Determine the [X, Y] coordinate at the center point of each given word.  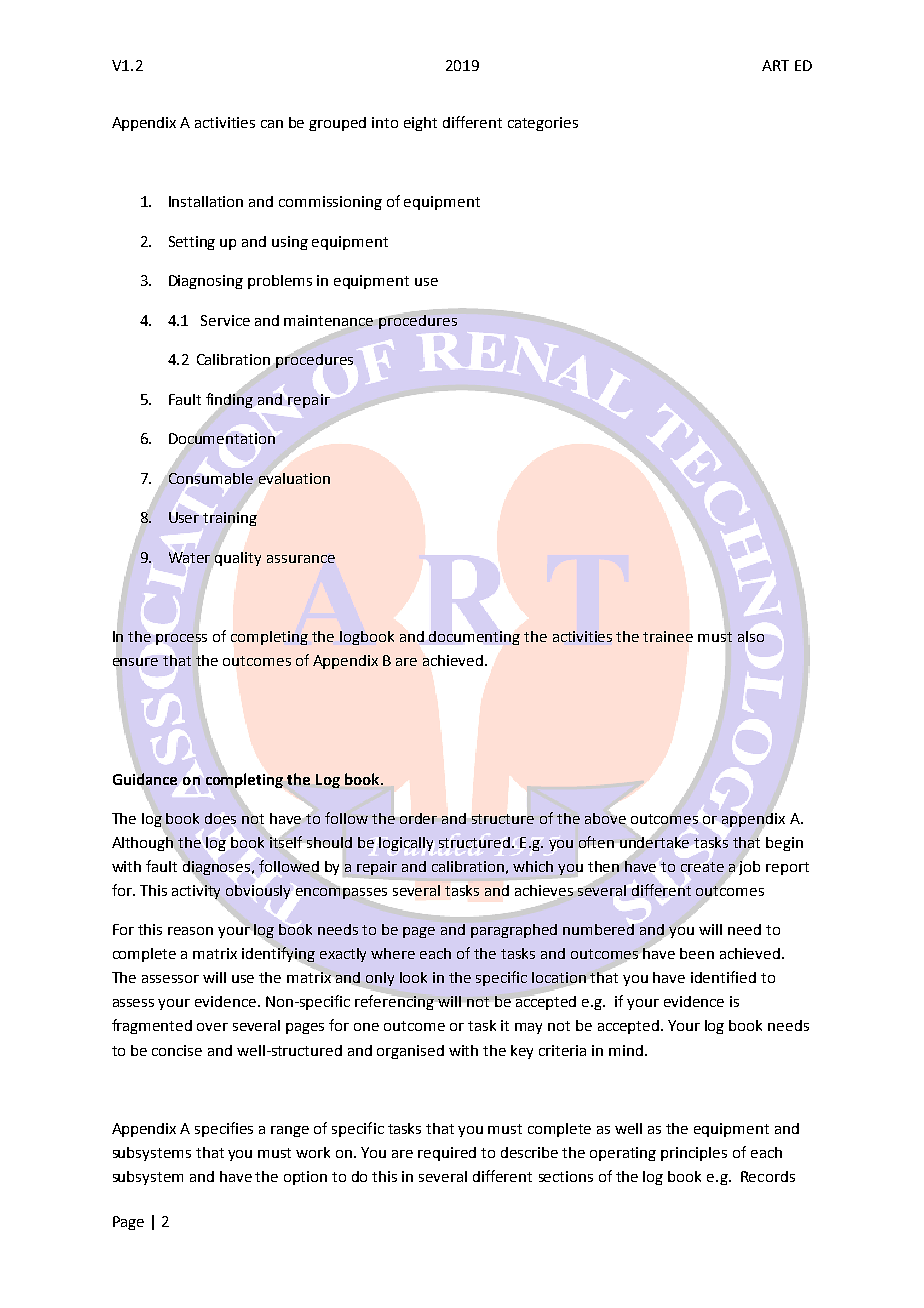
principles [694, 1154]
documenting [474, 638]
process [181, 639]
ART [775, 65]
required [447, 1154]
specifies [224, 1129]
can [272, 124]
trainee [668, 636]
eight [420, 124]
